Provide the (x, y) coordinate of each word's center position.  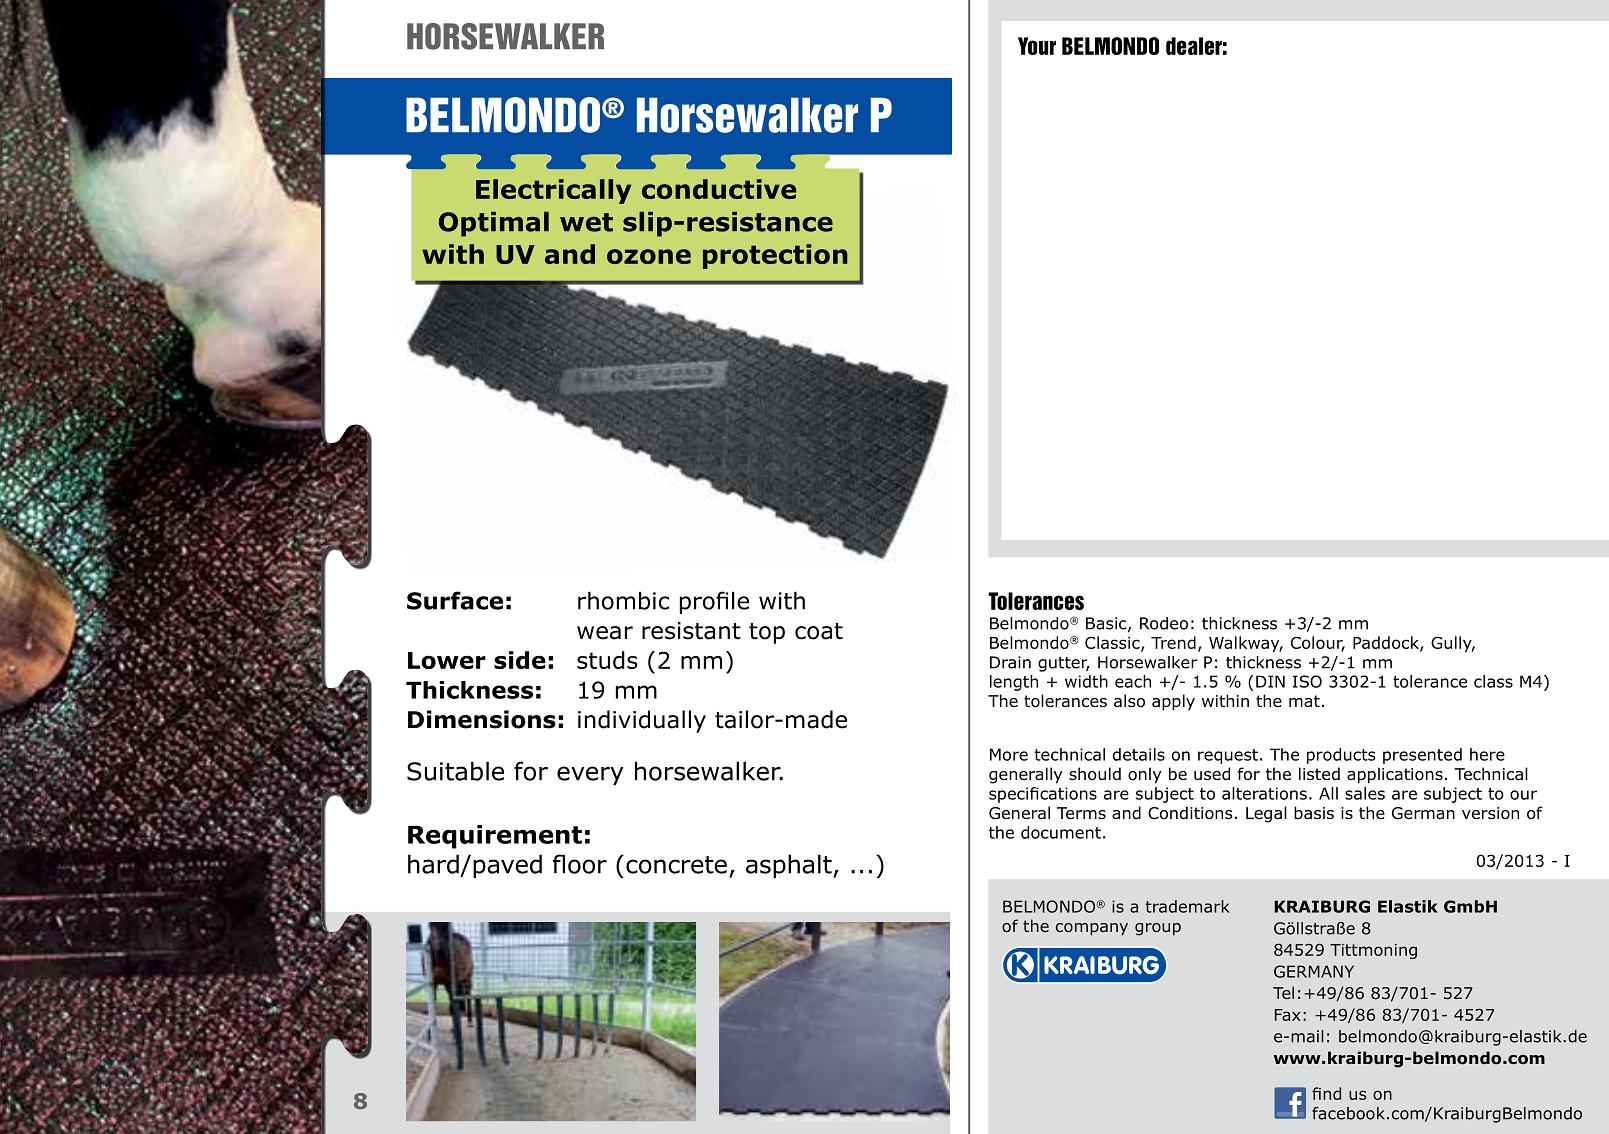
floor (580, 864)
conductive (719, 189)
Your (1037, 46)
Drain (1010, 662)
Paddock (1387, 643)
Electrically (553, 191)
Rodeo (1164, 623)
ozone (649, 256)
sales (1365, 793)
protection (775, 256)
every (590, 775)
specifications (1043, 795)
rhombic (623, 600)
